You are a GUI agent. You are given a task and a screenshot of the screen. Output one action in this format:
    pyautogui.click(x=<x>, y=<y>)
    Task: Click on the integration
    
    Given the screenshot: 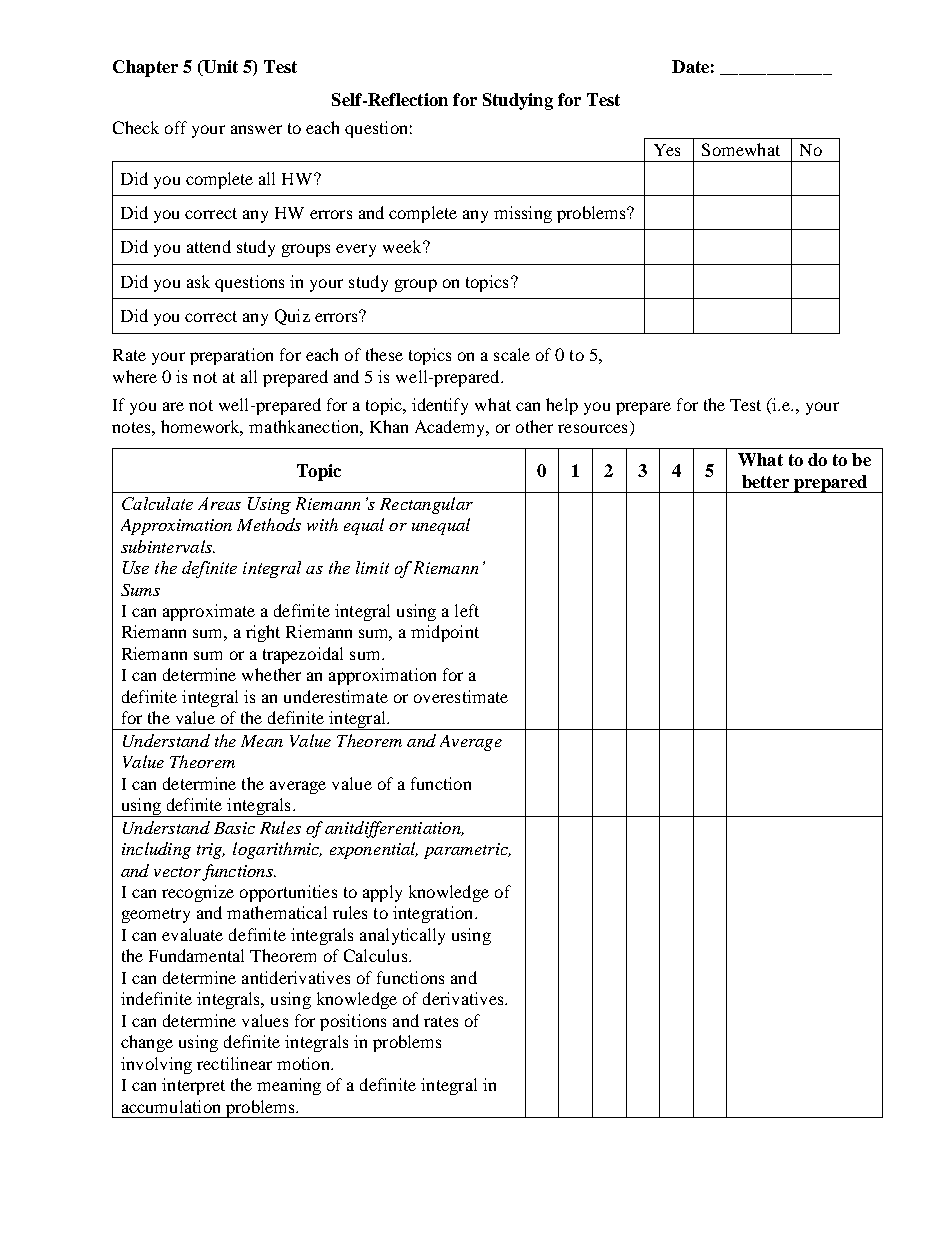 What is the action you would take?
    pyautogui.click(x=434, y=914)
